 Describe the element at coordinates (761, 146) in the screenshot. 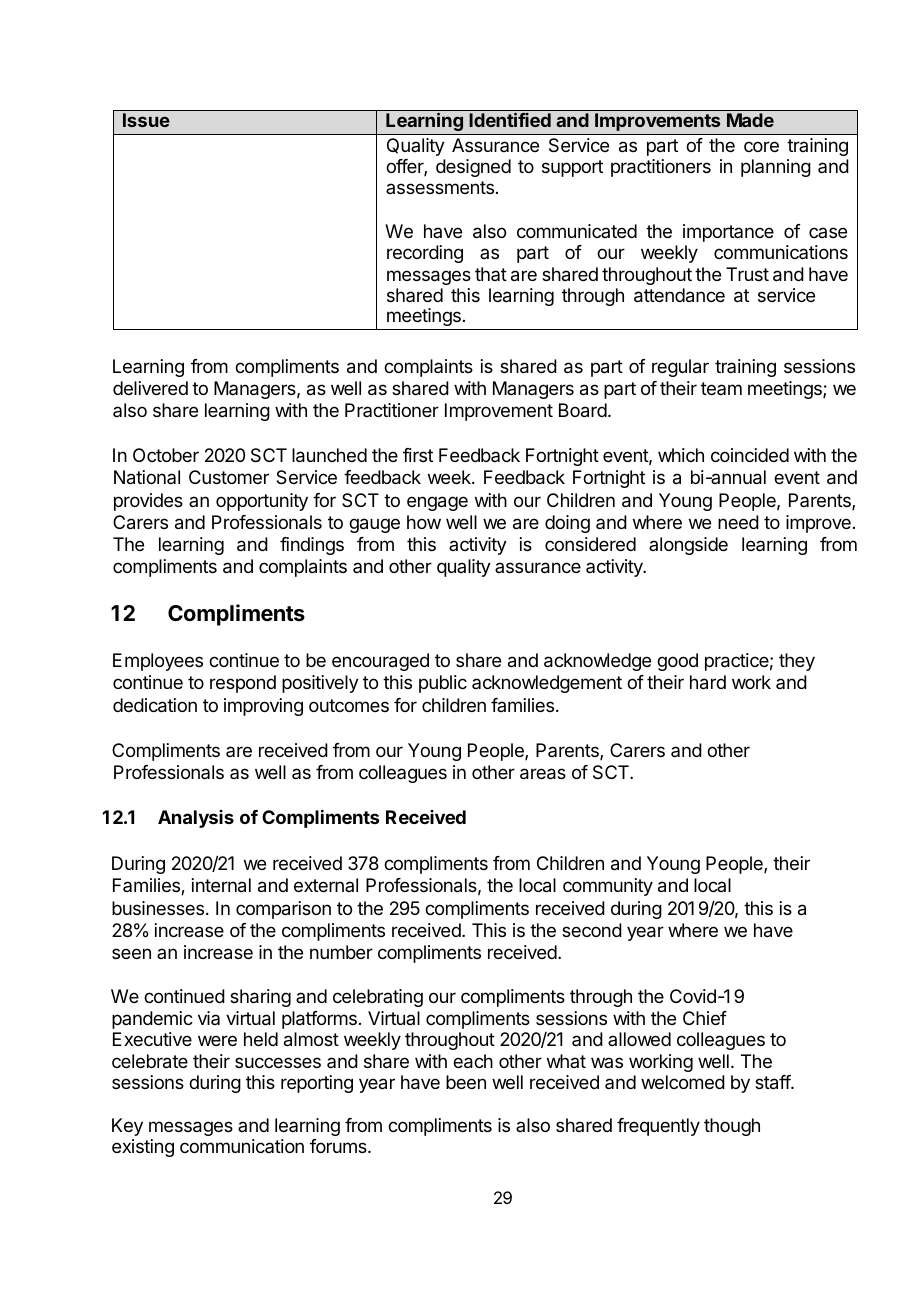

I see `core` at that location.
